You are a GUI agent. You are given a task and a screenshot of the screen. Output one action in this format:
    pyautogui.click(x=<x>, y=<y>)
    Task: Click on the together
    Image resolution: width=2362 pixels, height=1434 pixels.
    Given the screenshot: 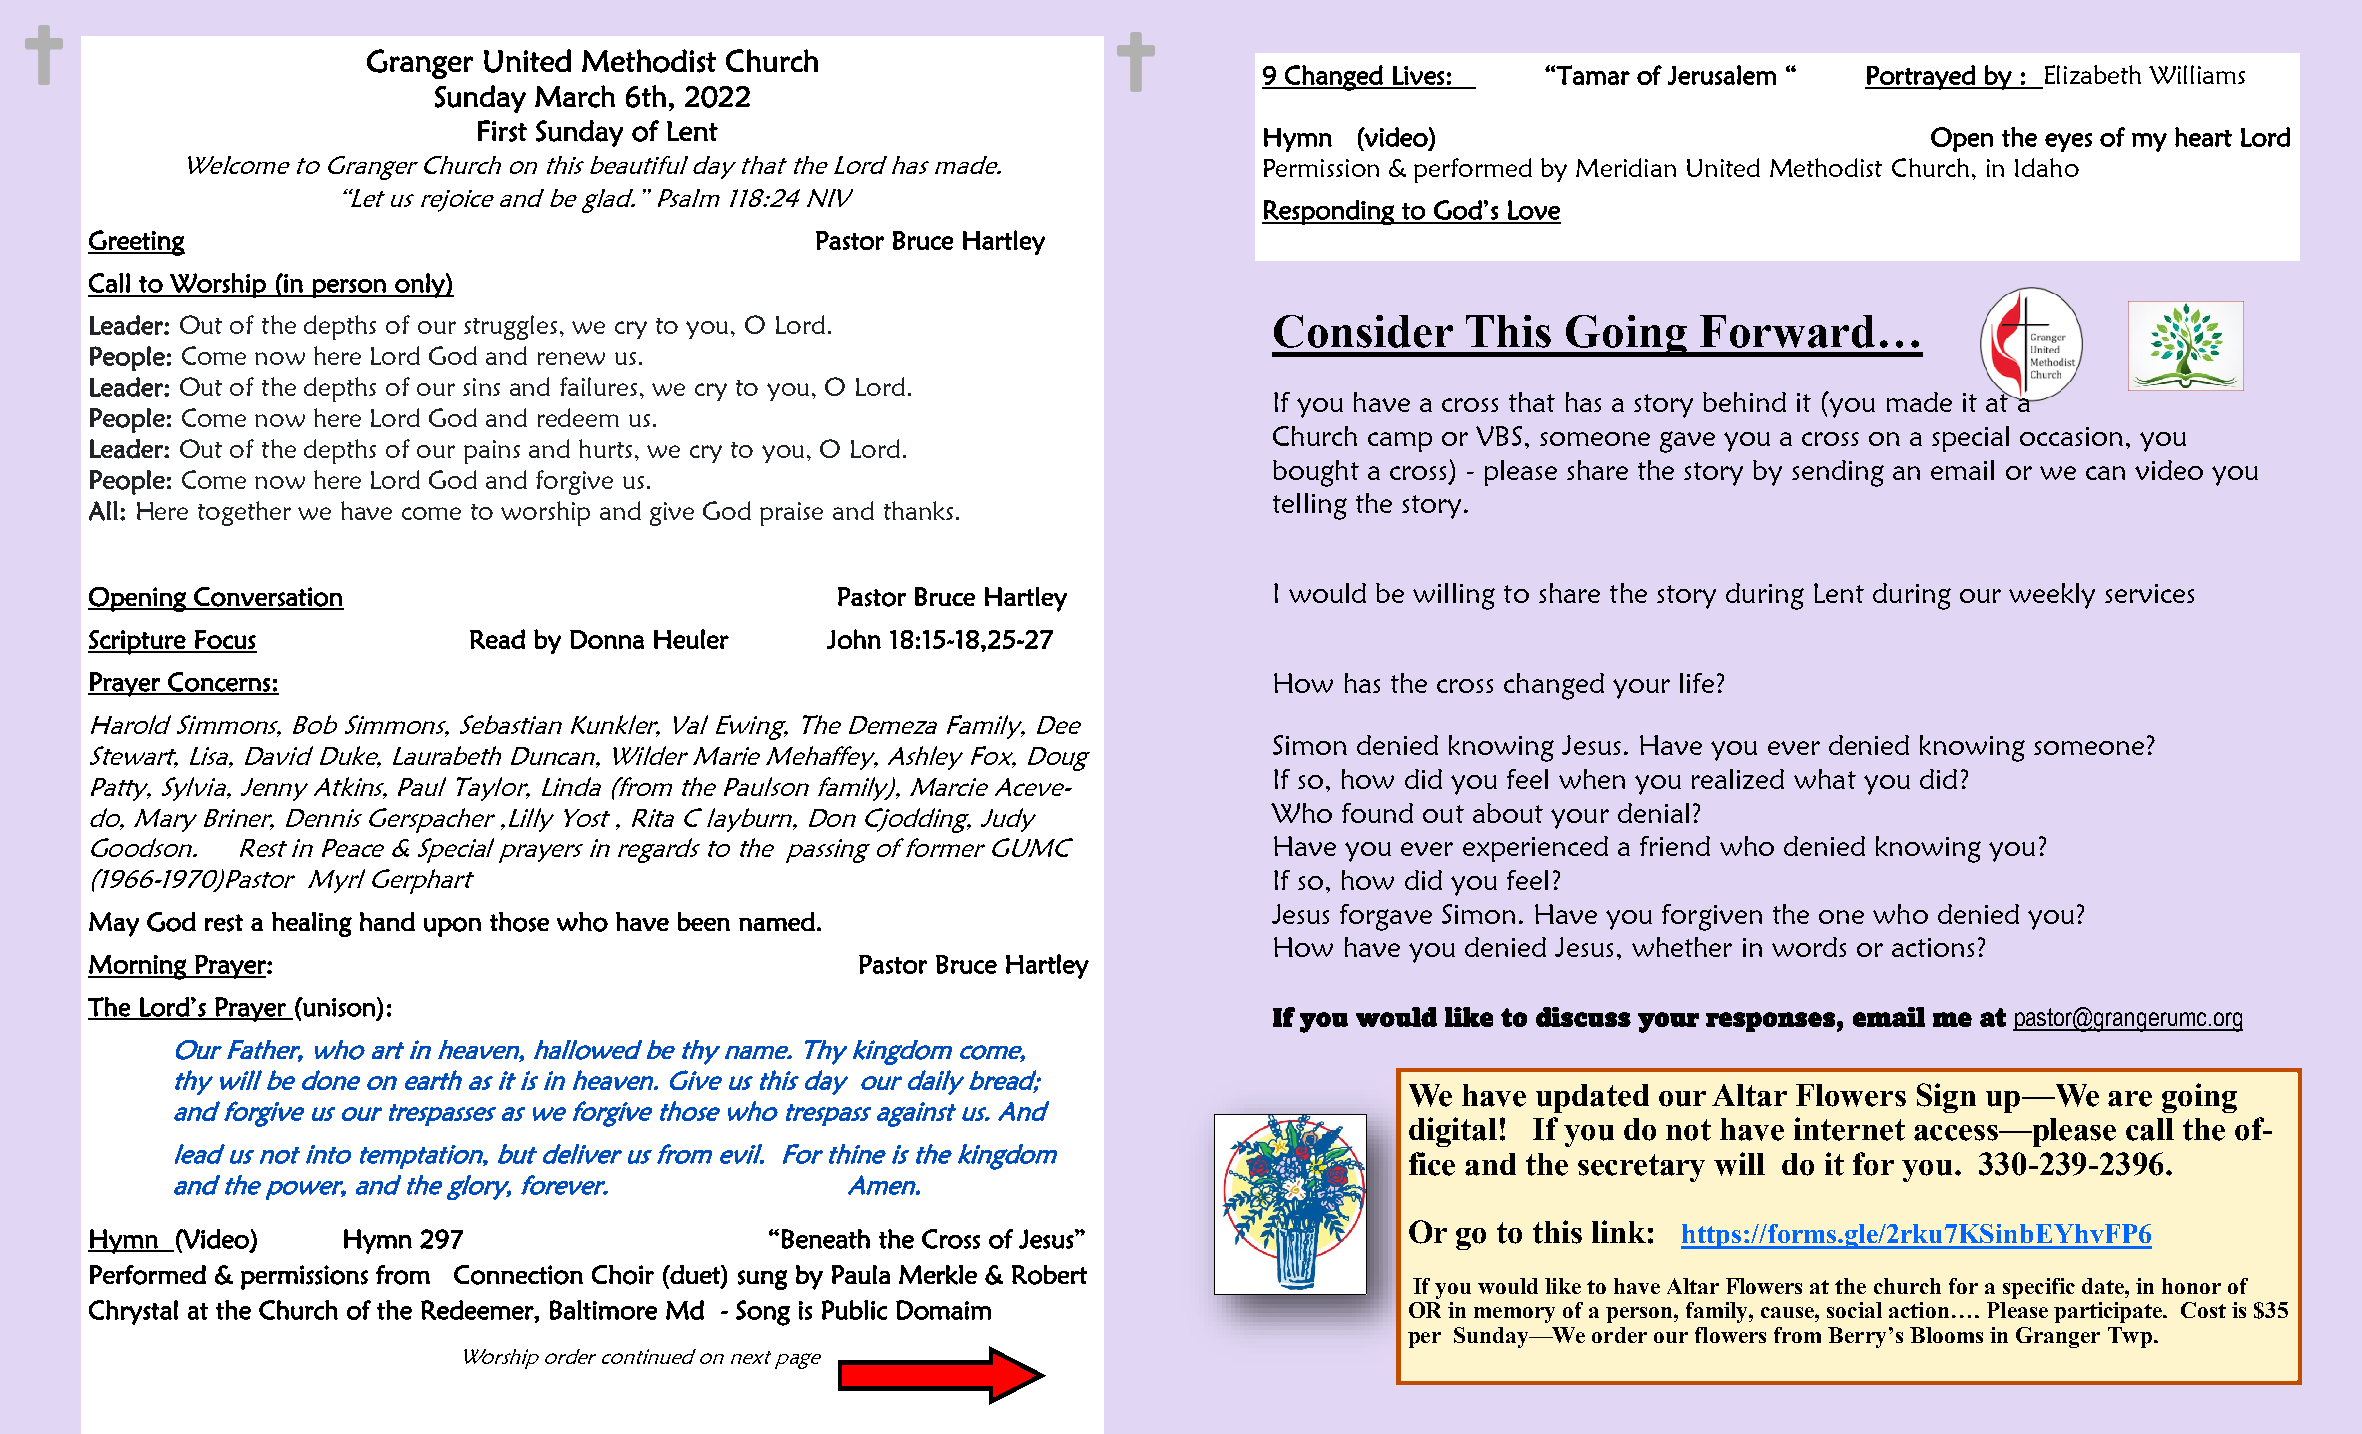 What is the action you would take?
    pyautogui.click(x=244, y=513)
